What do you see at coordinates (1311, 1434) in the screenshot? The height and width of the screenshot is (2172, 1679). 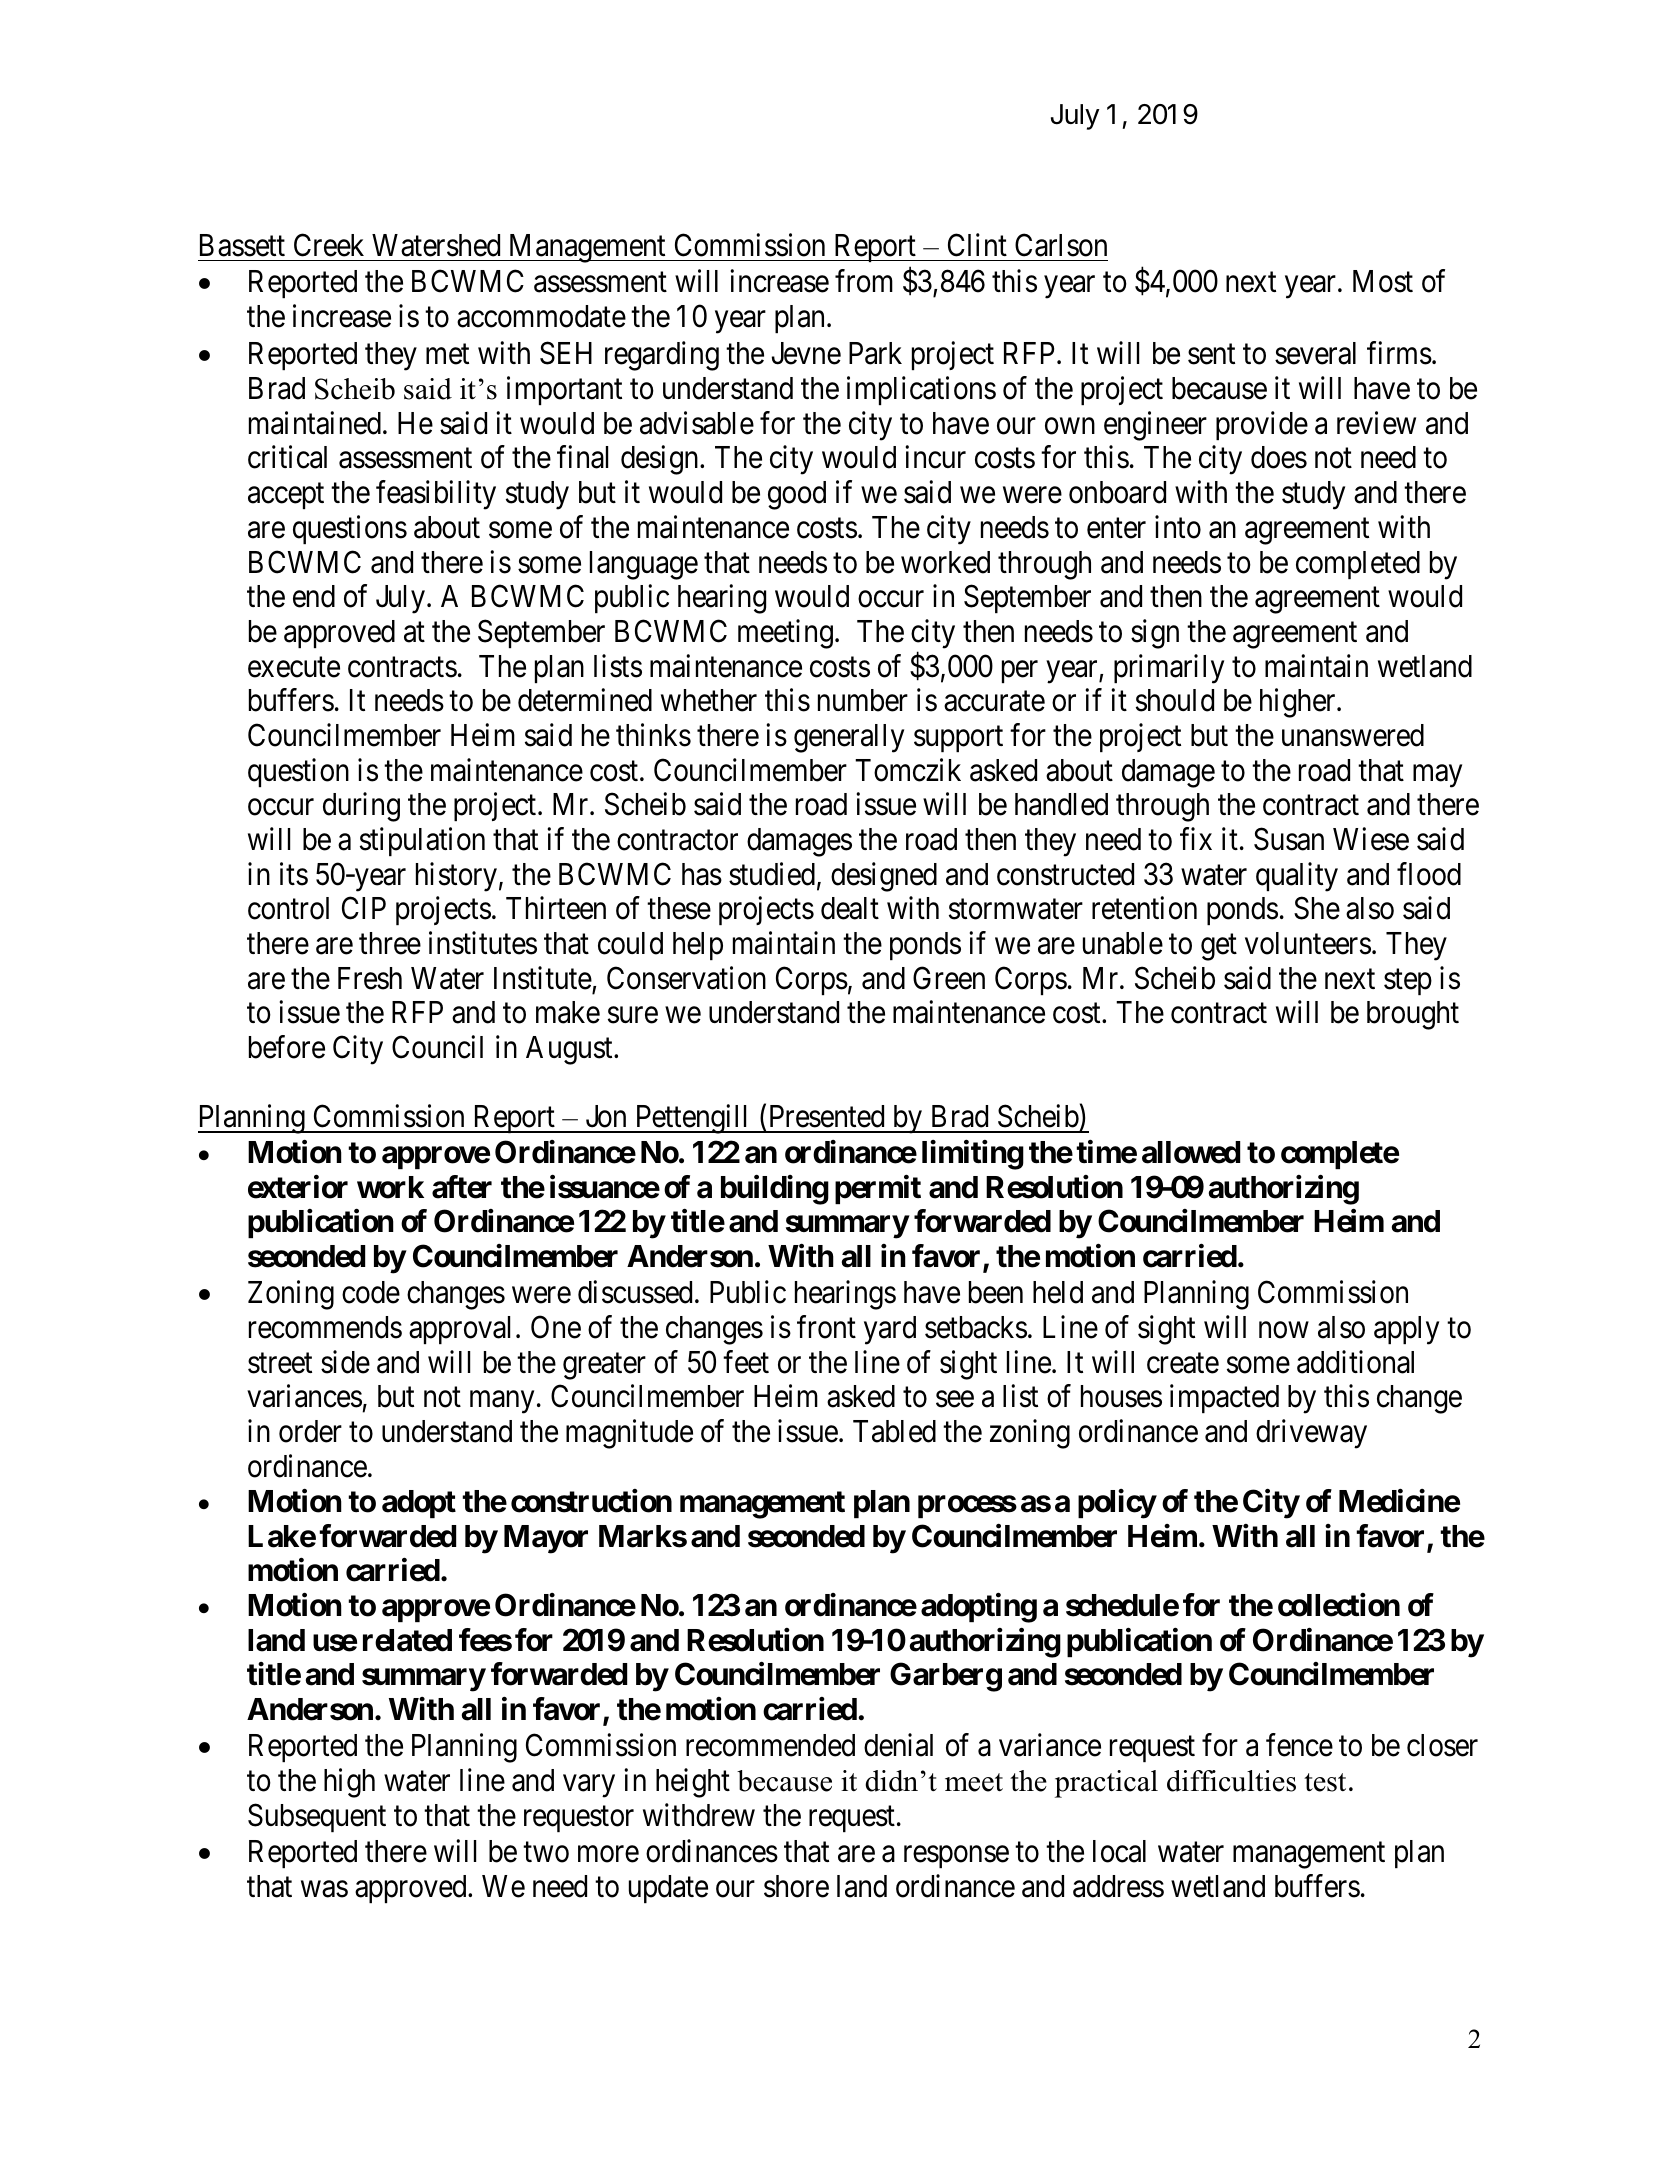 I see `driveway` at bounding box center [1311, 1434].
